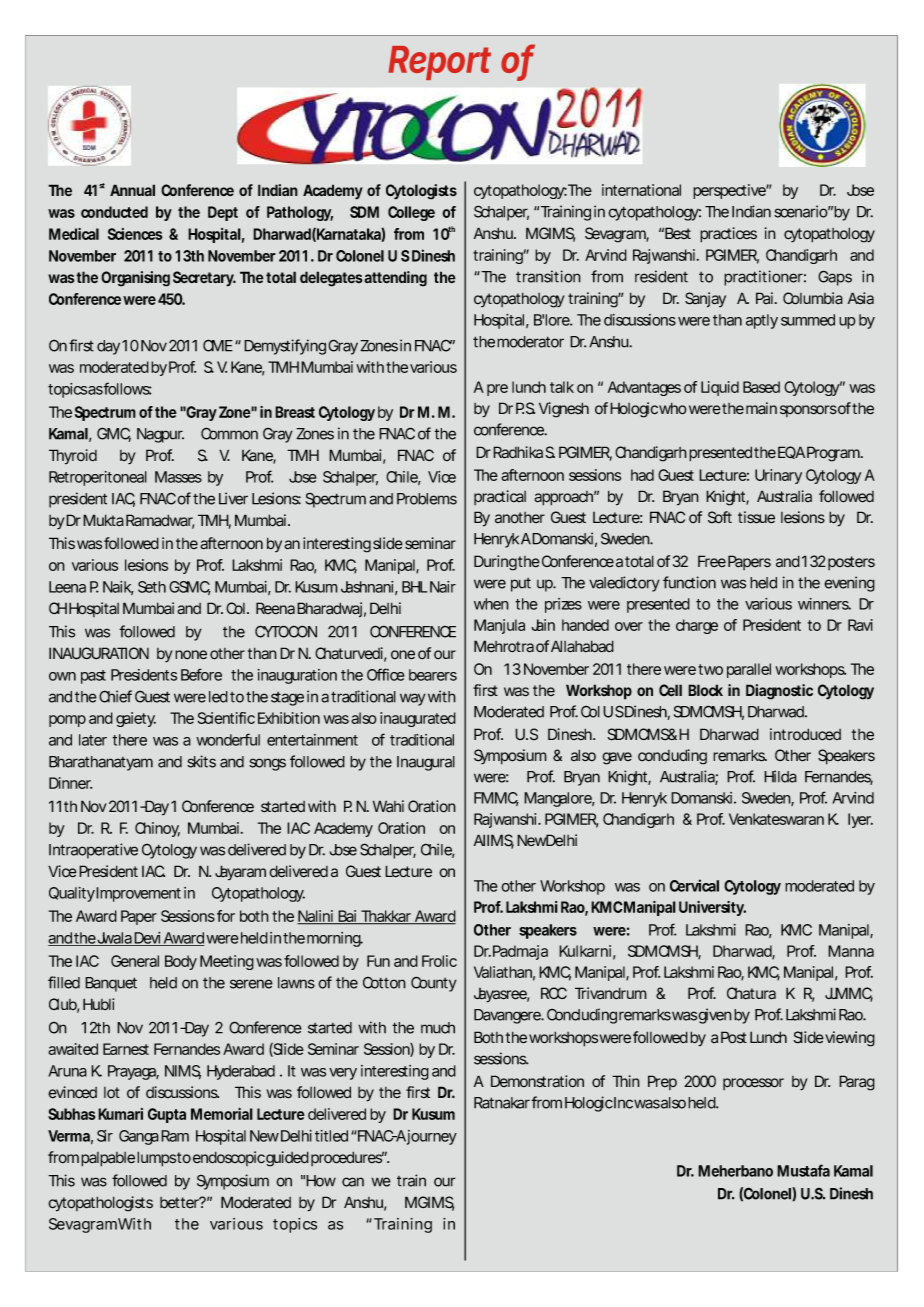 The height and width of the screenshot is (1307, 924). What do you see at coordinates (201, 761) in the screenshot?
I see `skits` at bounding box center [201, 761].
